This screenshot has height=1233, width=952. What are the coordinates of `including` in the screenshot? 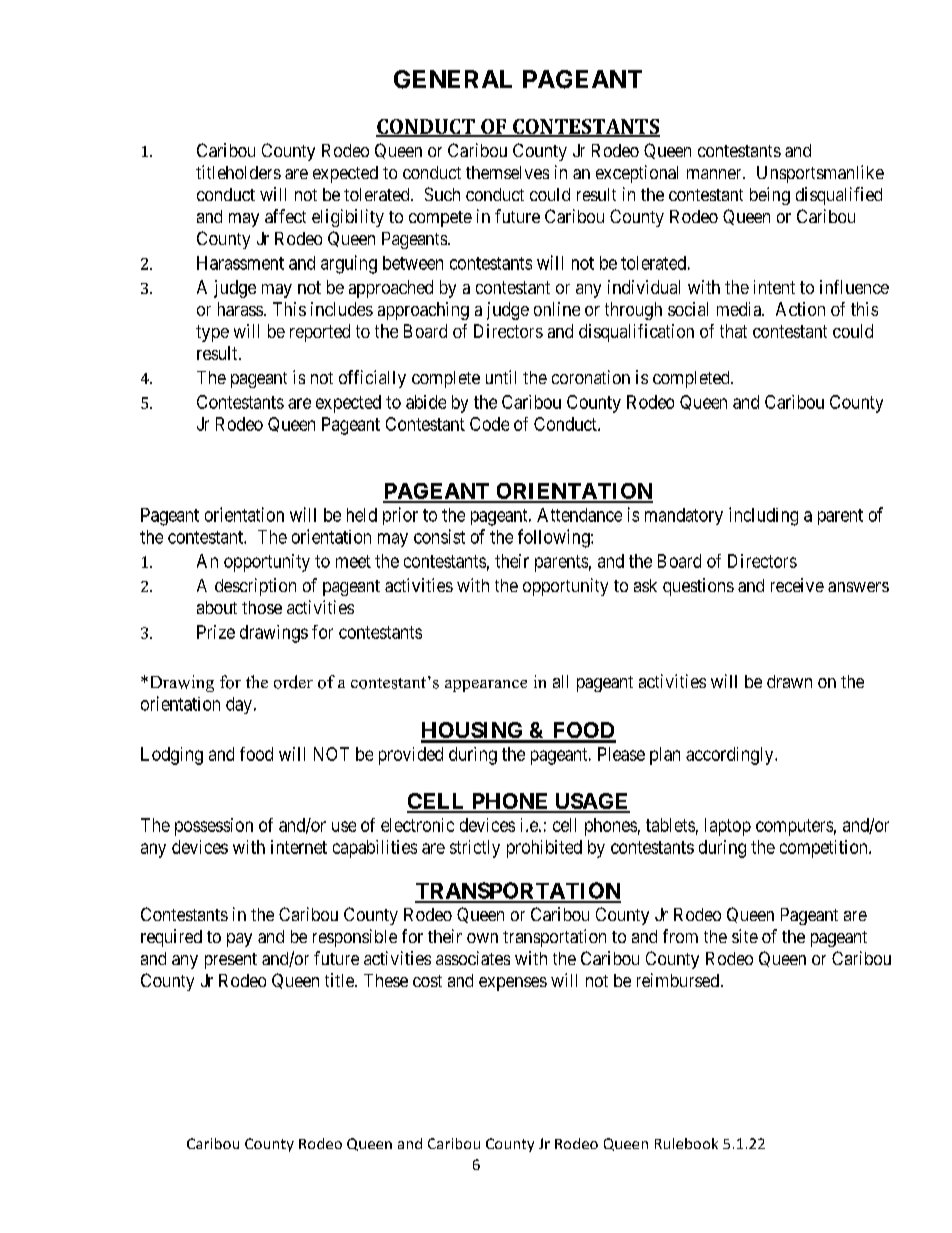 It's located at (763, 516).
